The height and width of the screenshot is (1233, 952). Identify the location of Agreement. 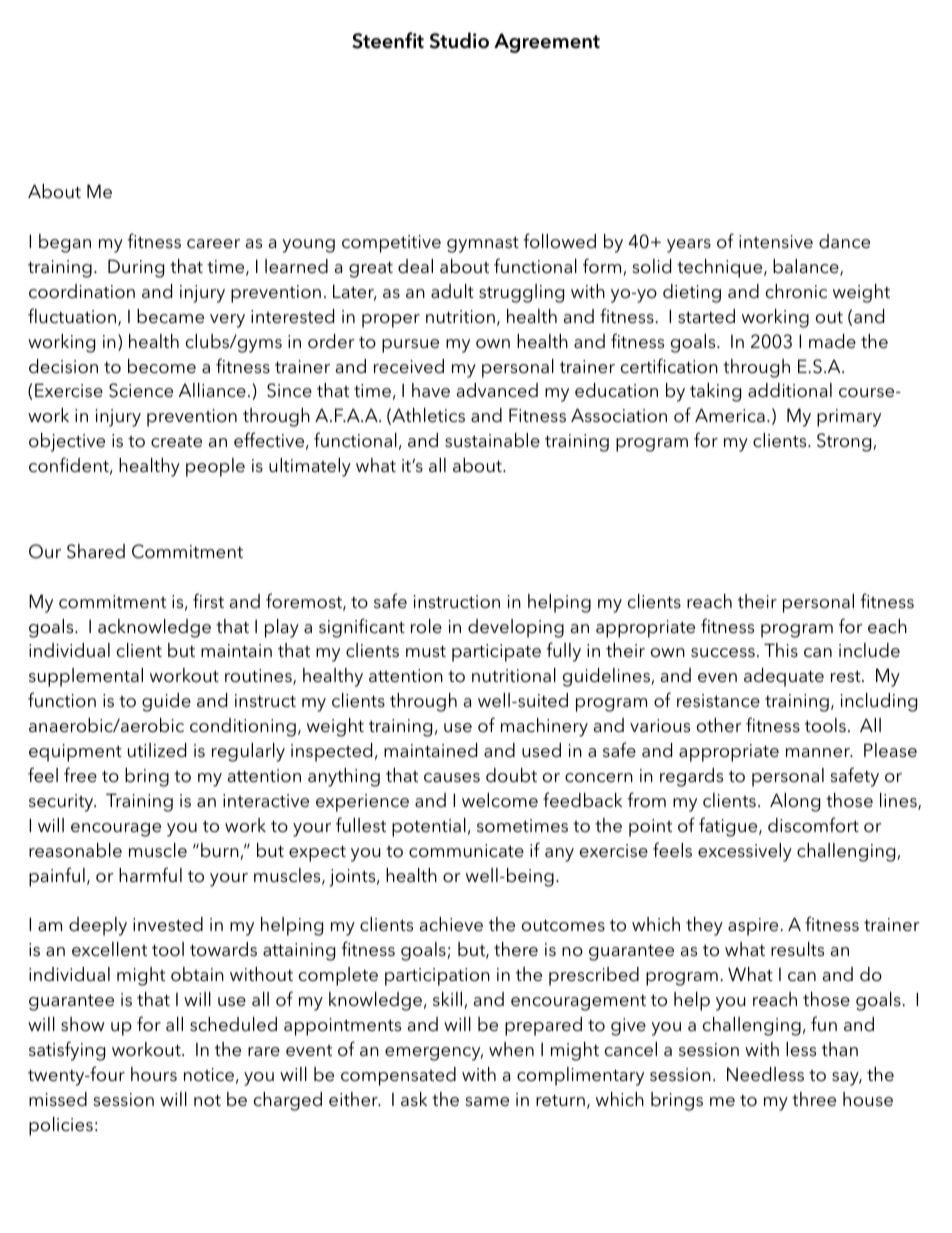
(547, 43).
